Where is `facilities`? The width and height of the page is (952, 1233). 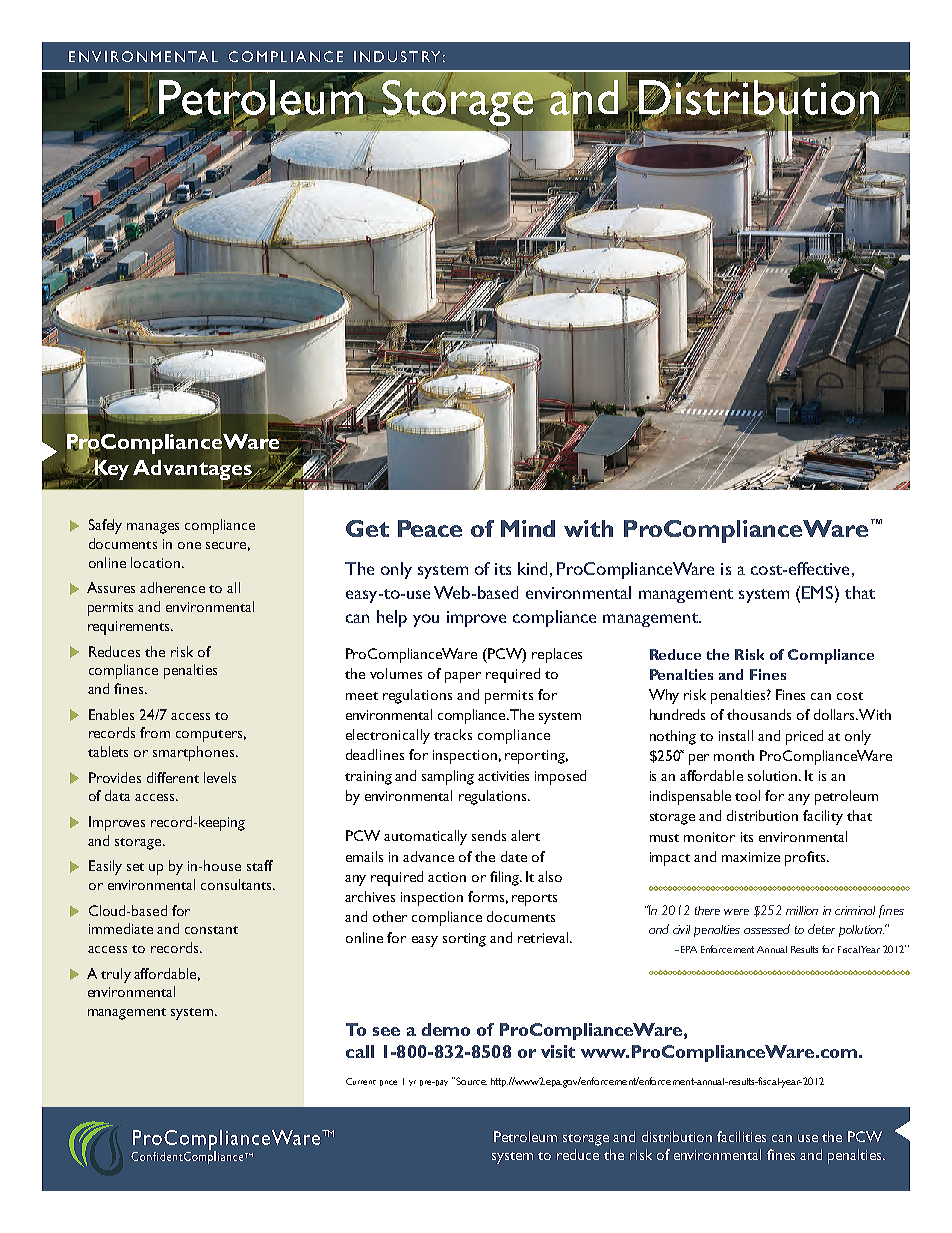
facilities is located at coordinates (741, 1136).
